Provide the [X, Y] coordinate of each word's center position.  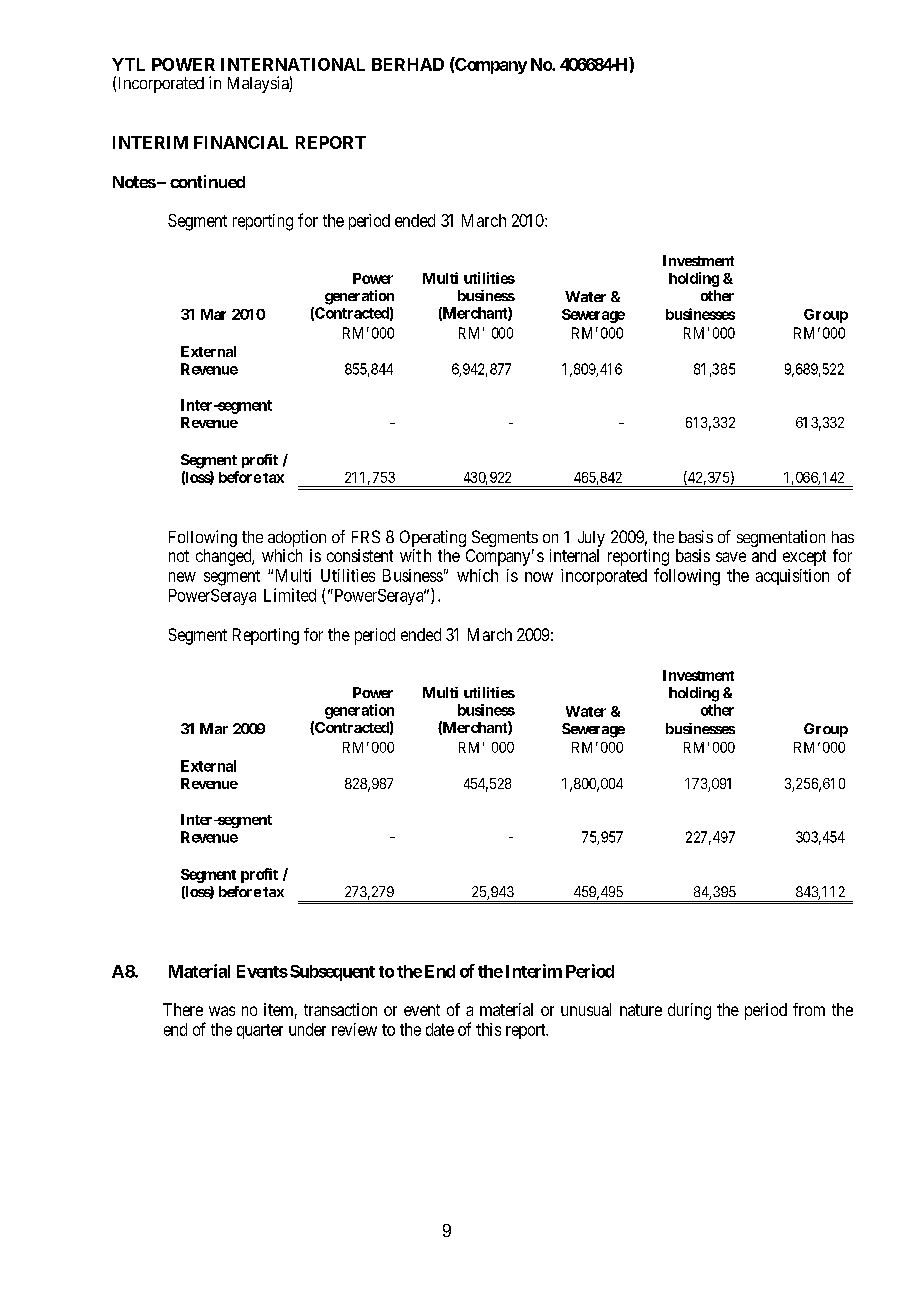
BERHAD [408, 64]
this [488, 1029]
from [809, 1009]
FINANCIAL [241, 142]
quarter [260, 1031]
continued [207, 181]
